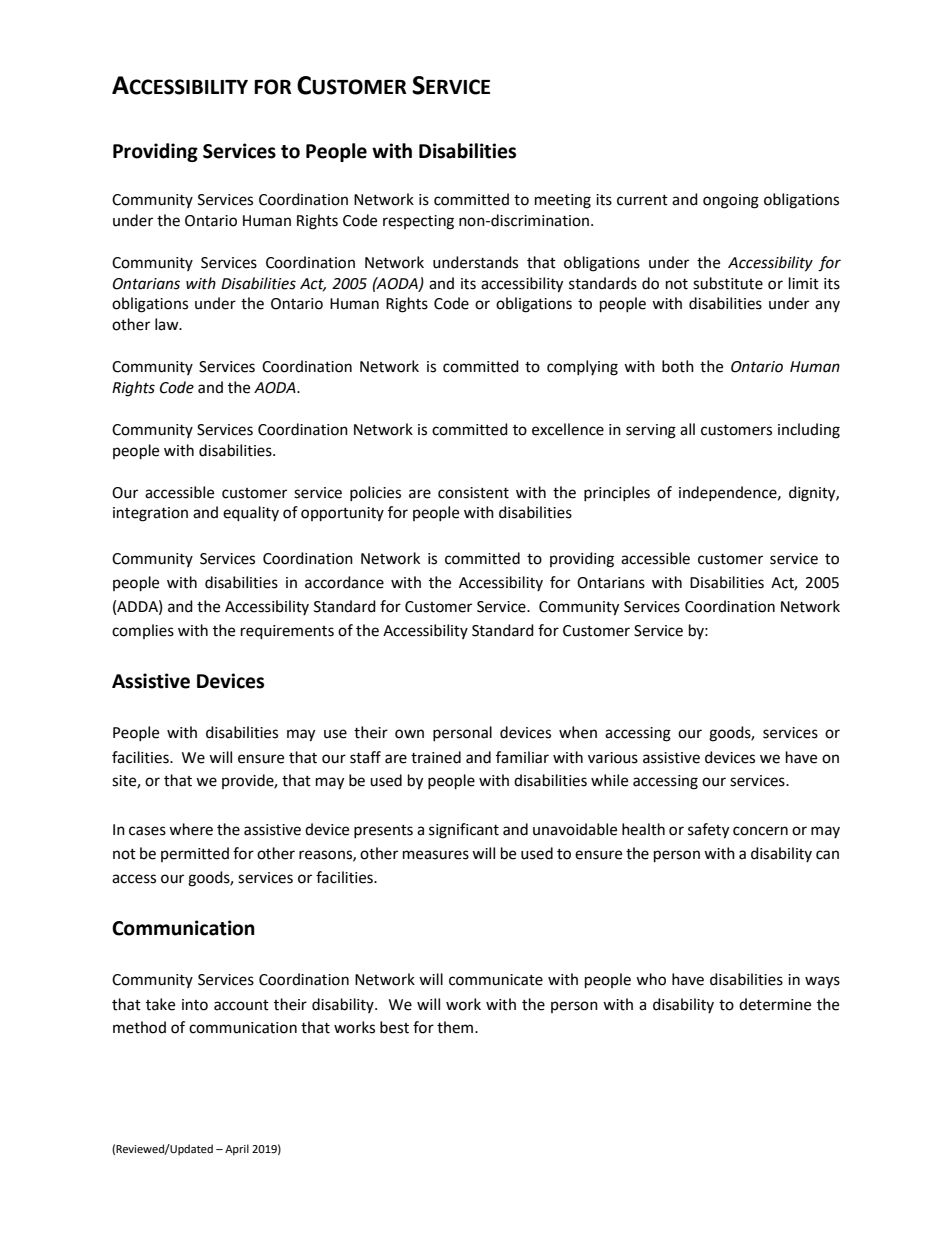  Describe the element at coordinates (687, 429) in the page. I see `all` at that location.
